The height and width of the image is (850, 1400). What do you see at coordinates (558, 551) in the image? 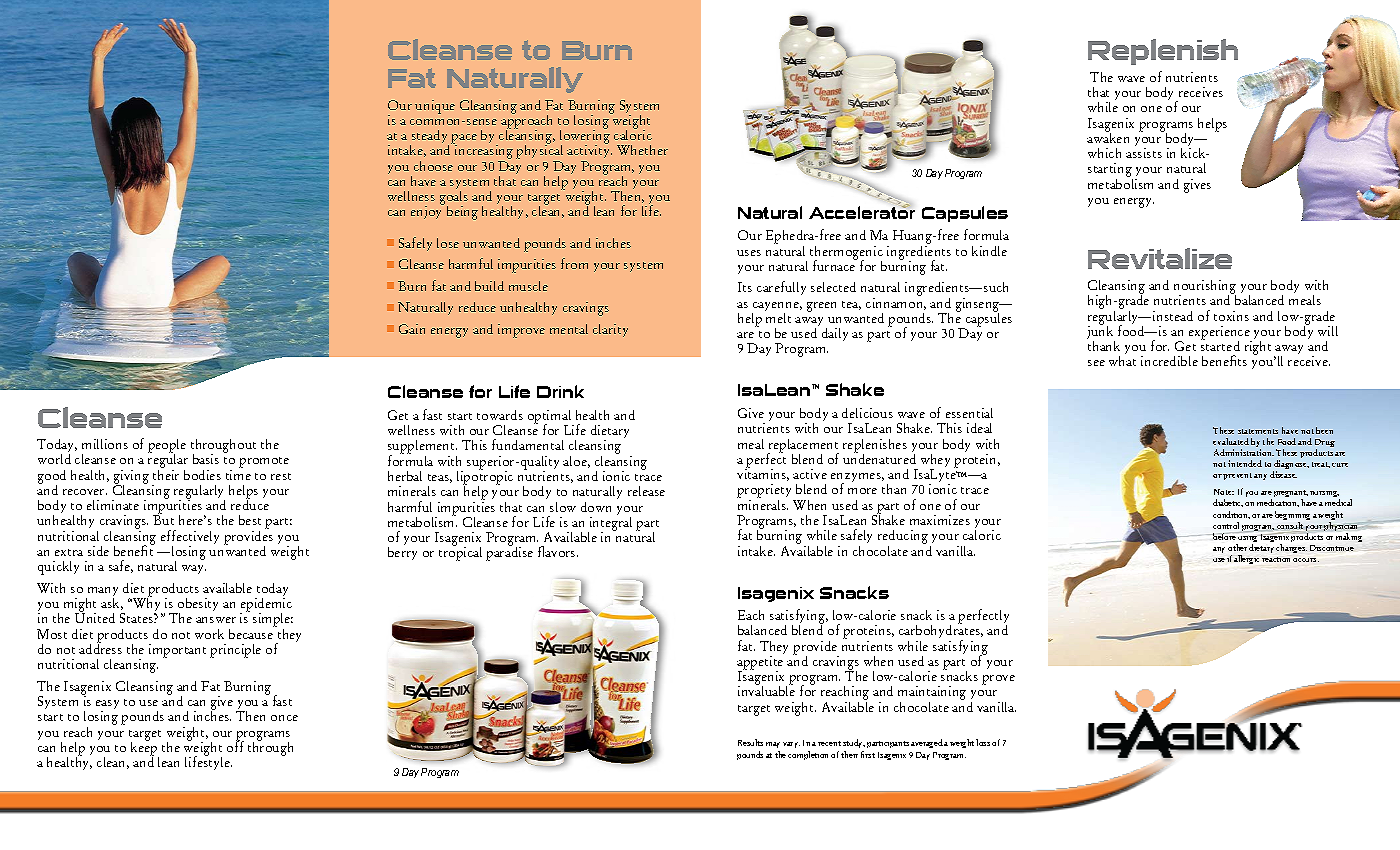
I see `flavors` at bounding box center [558, 551].
